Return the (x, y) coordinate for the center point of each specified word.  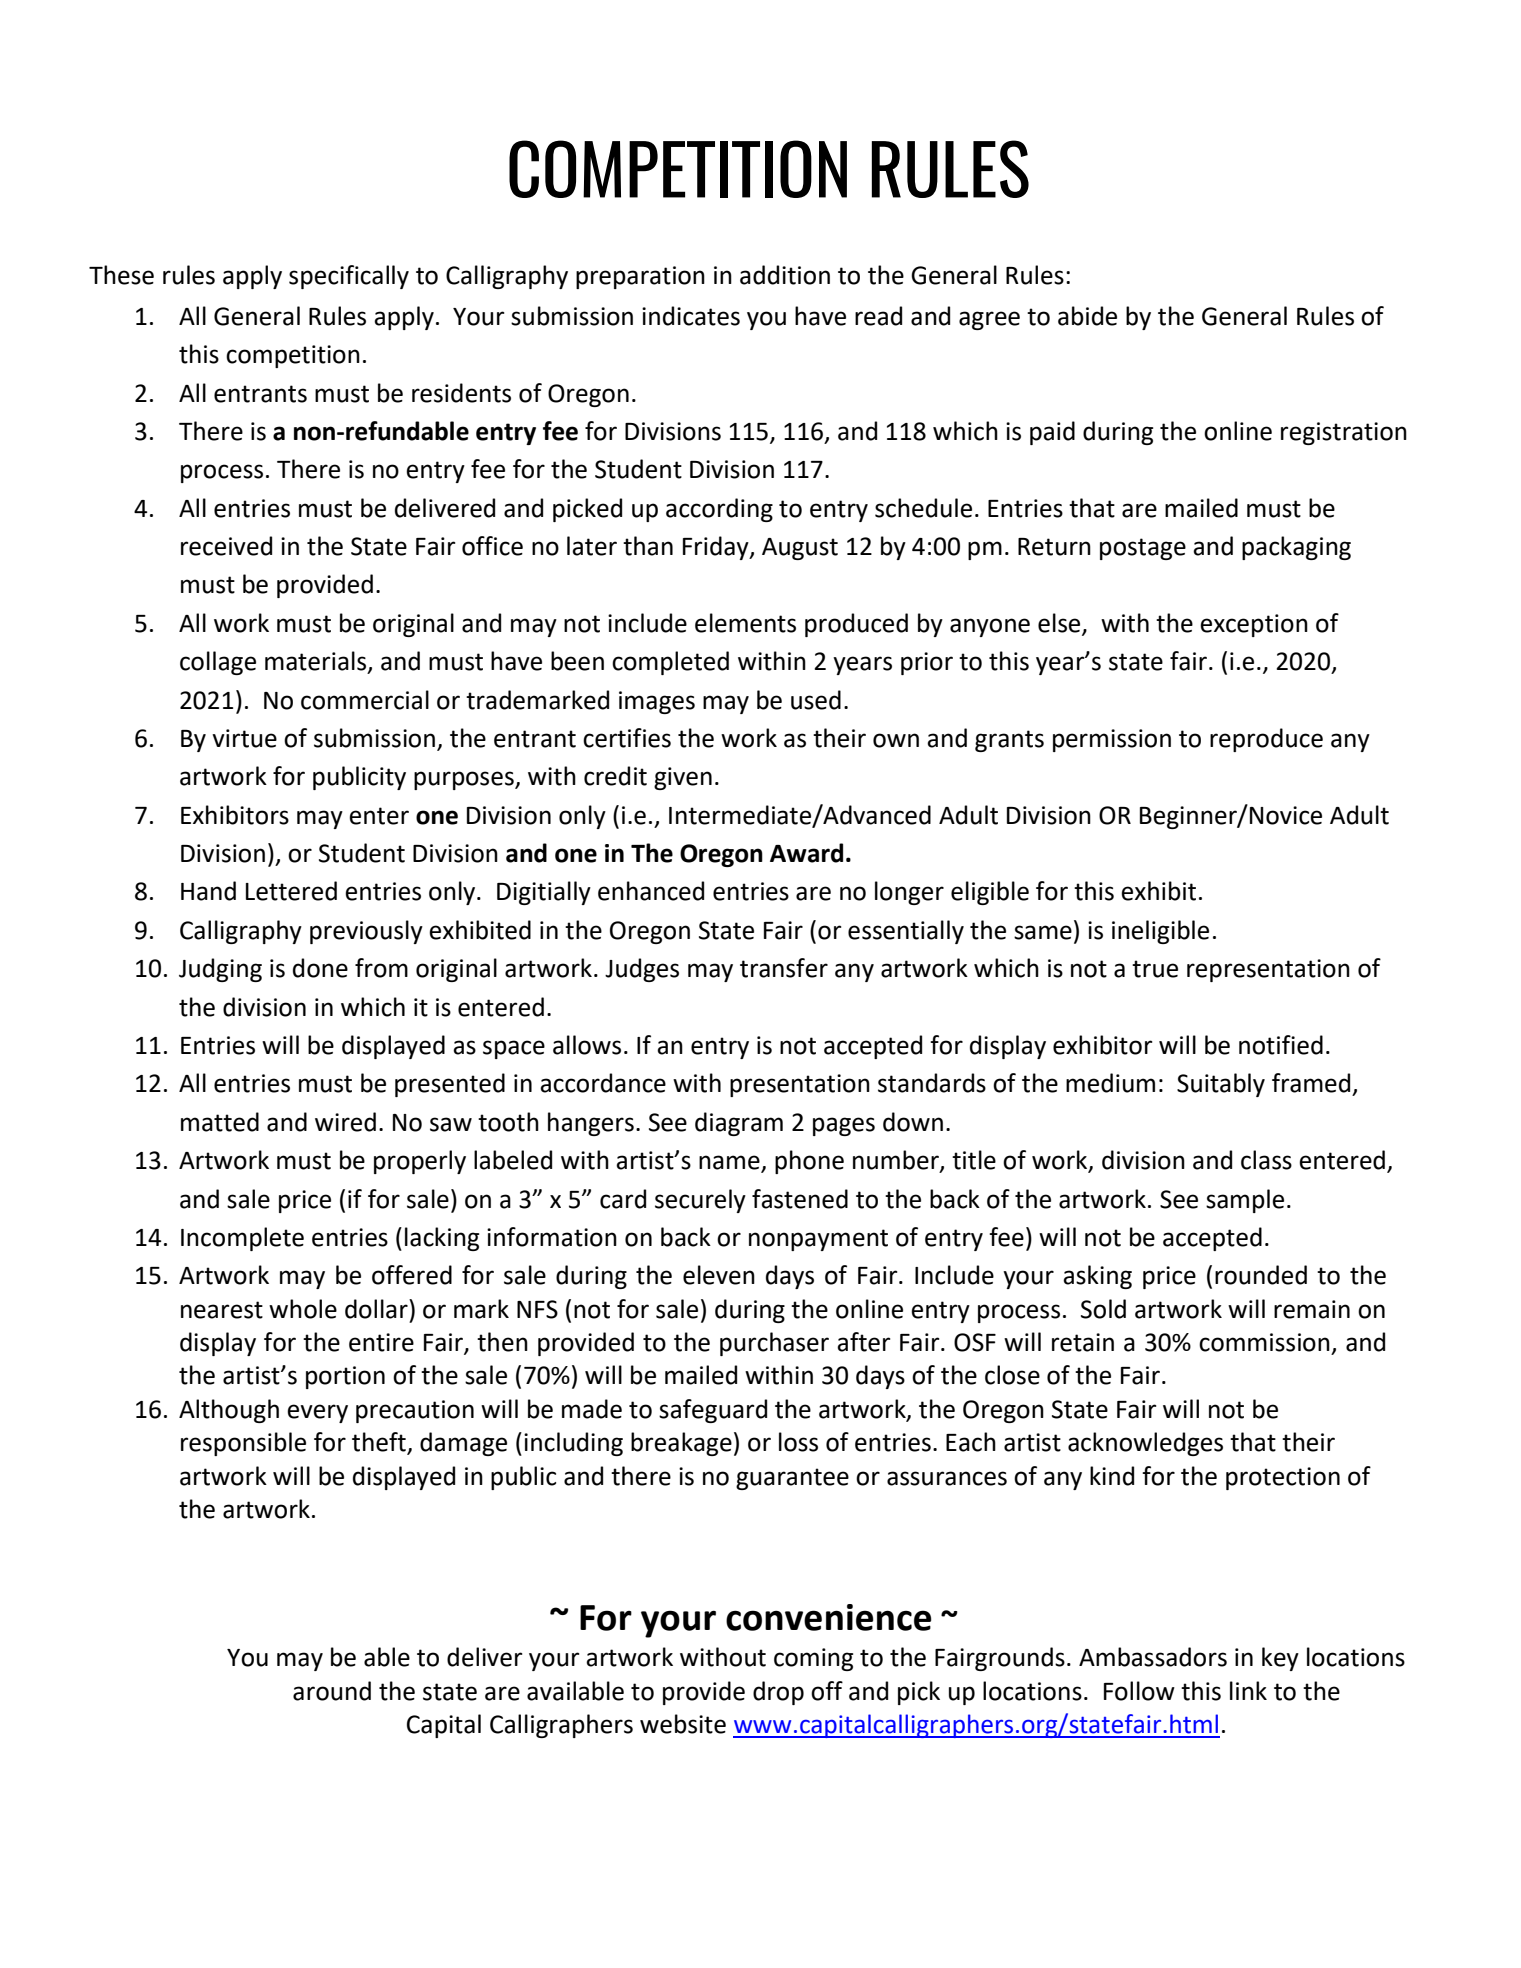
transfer (784, 968)
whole (303, 1309)
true (1155, 969)
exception (1254, 625)
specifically (349, 277)
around (332, 1691)
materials (317, 662)
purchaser (774, 1344)
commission (1264, 1342)
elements (745, 623)
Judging (220, 970)
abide (1087, 316)
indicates (691, 316)
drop (778, 1693)
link (1248, 1690)
